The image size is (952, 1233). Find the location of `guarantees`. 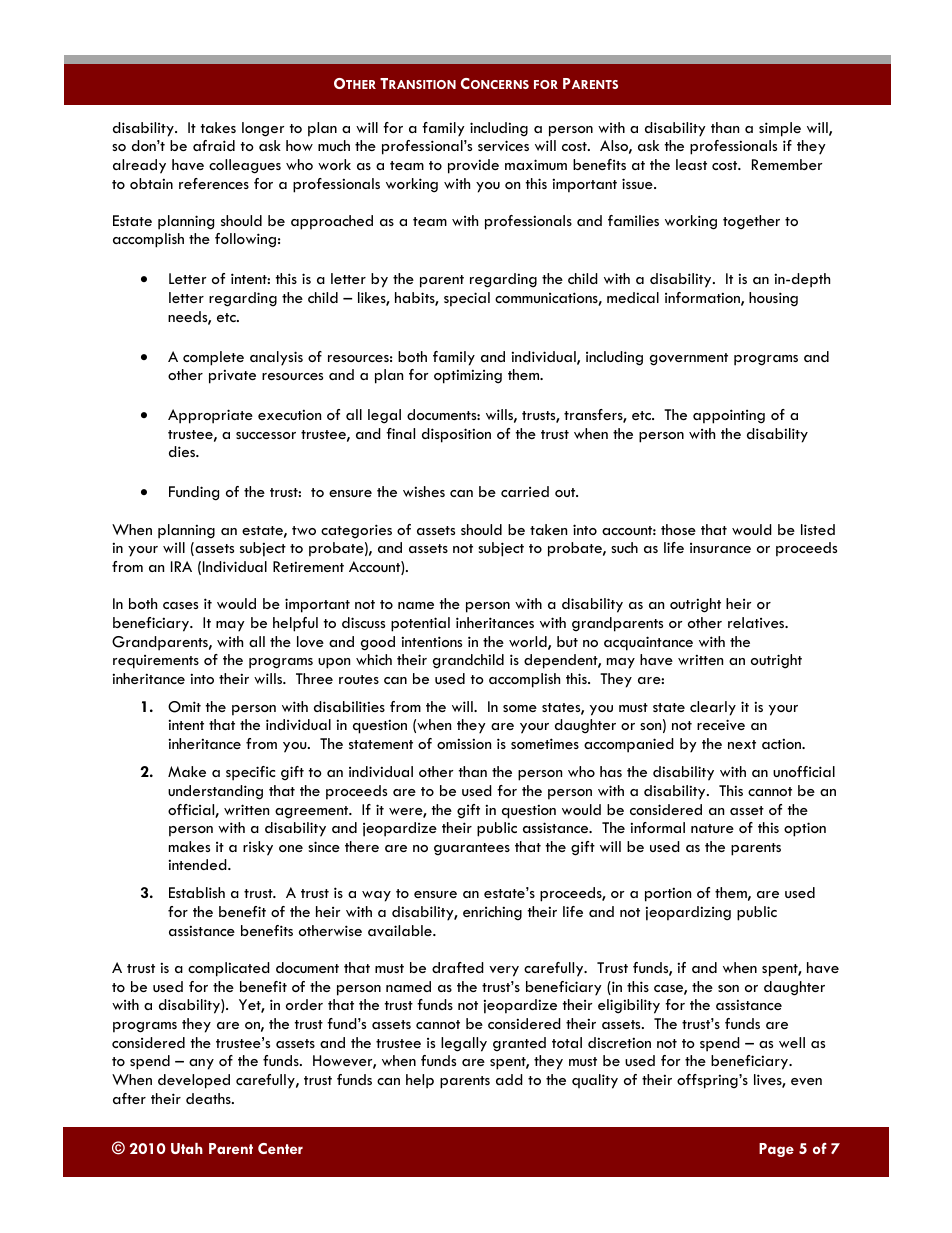

guarantees is located at coordinates (472, 849).
